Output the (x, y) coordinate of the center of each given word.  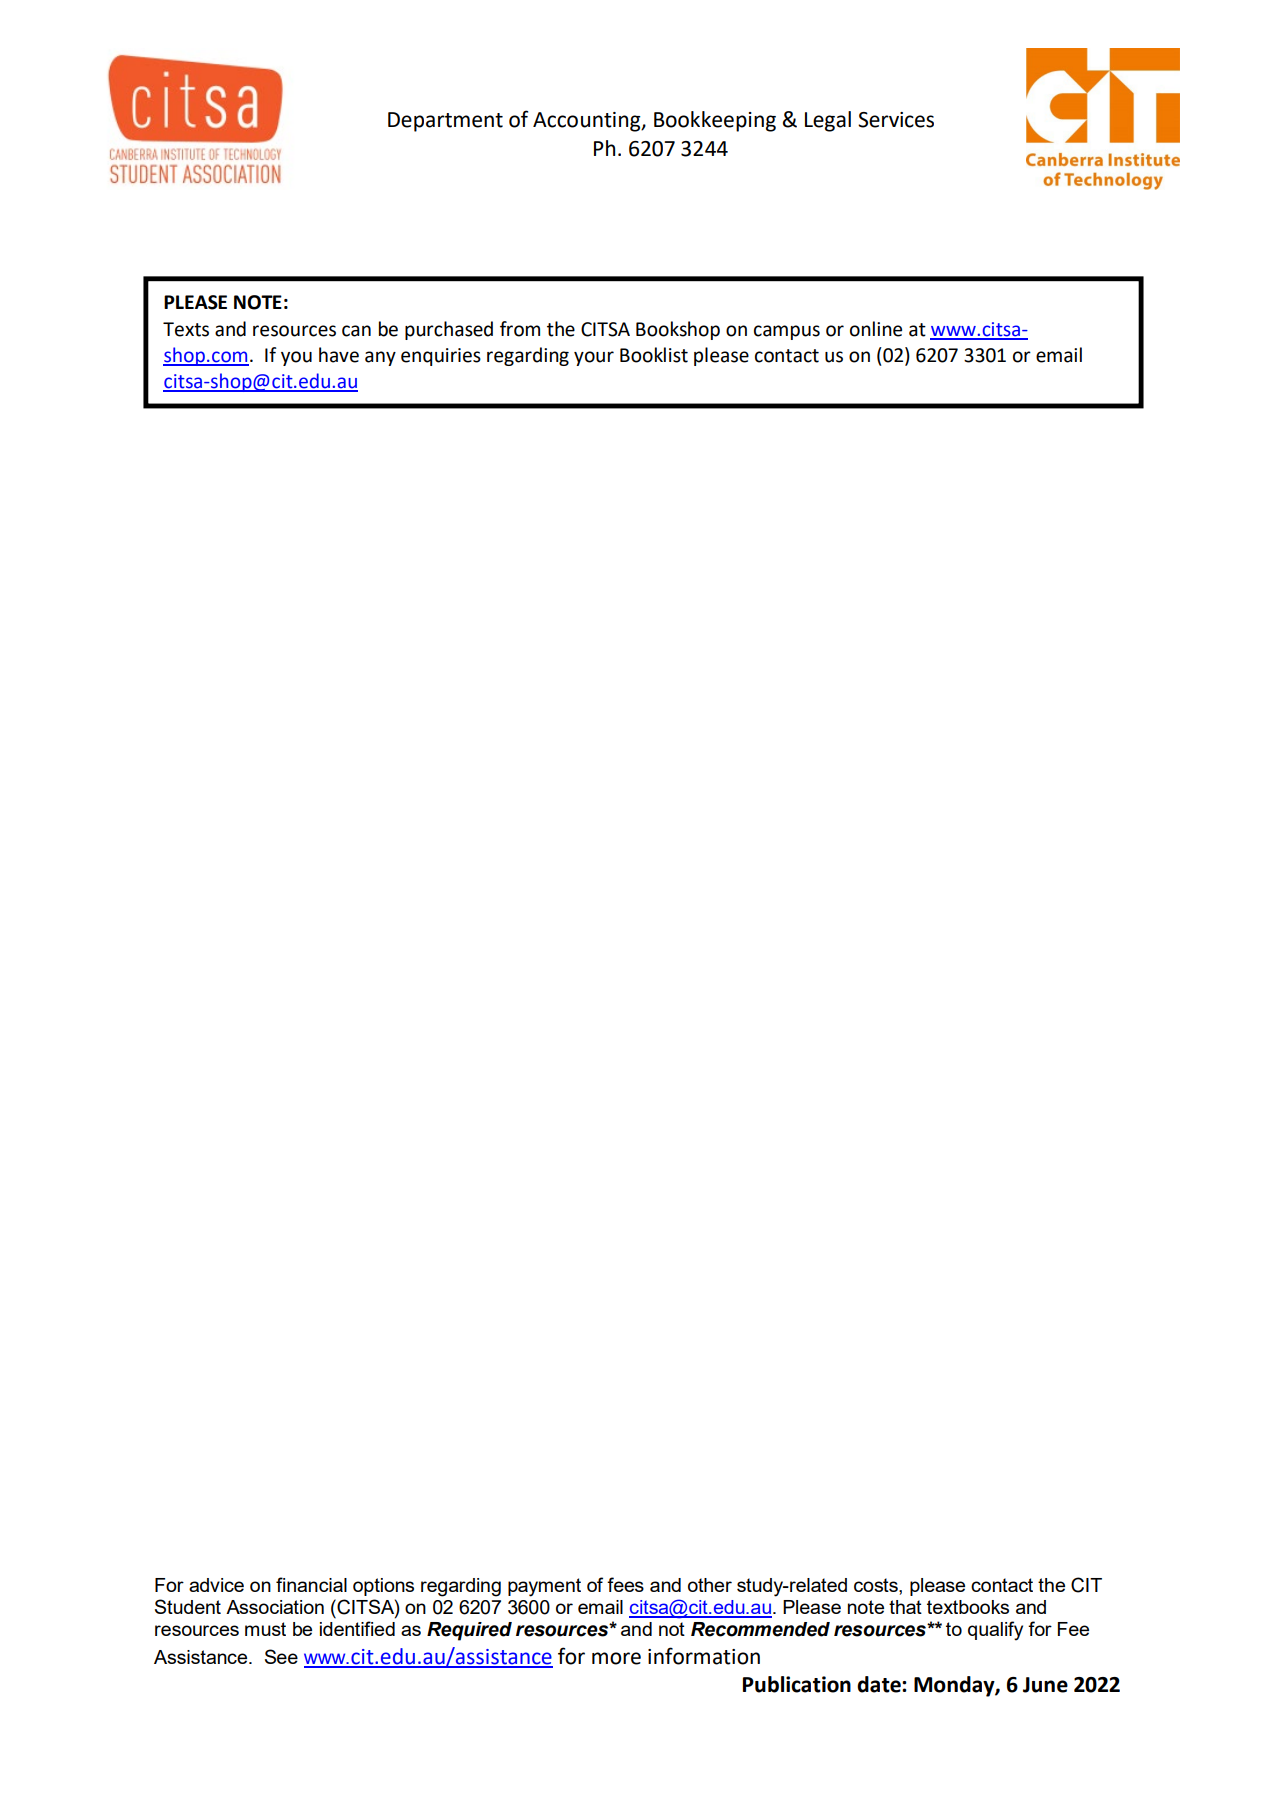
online (876, 329)
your (594, 358)
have (339, 355)
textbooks (968, 1607)
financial (311, 1584)
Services (896, 120)
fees (625, 1584)
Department (445, 122)
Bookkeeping (715, 121)
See (281, 1656)
